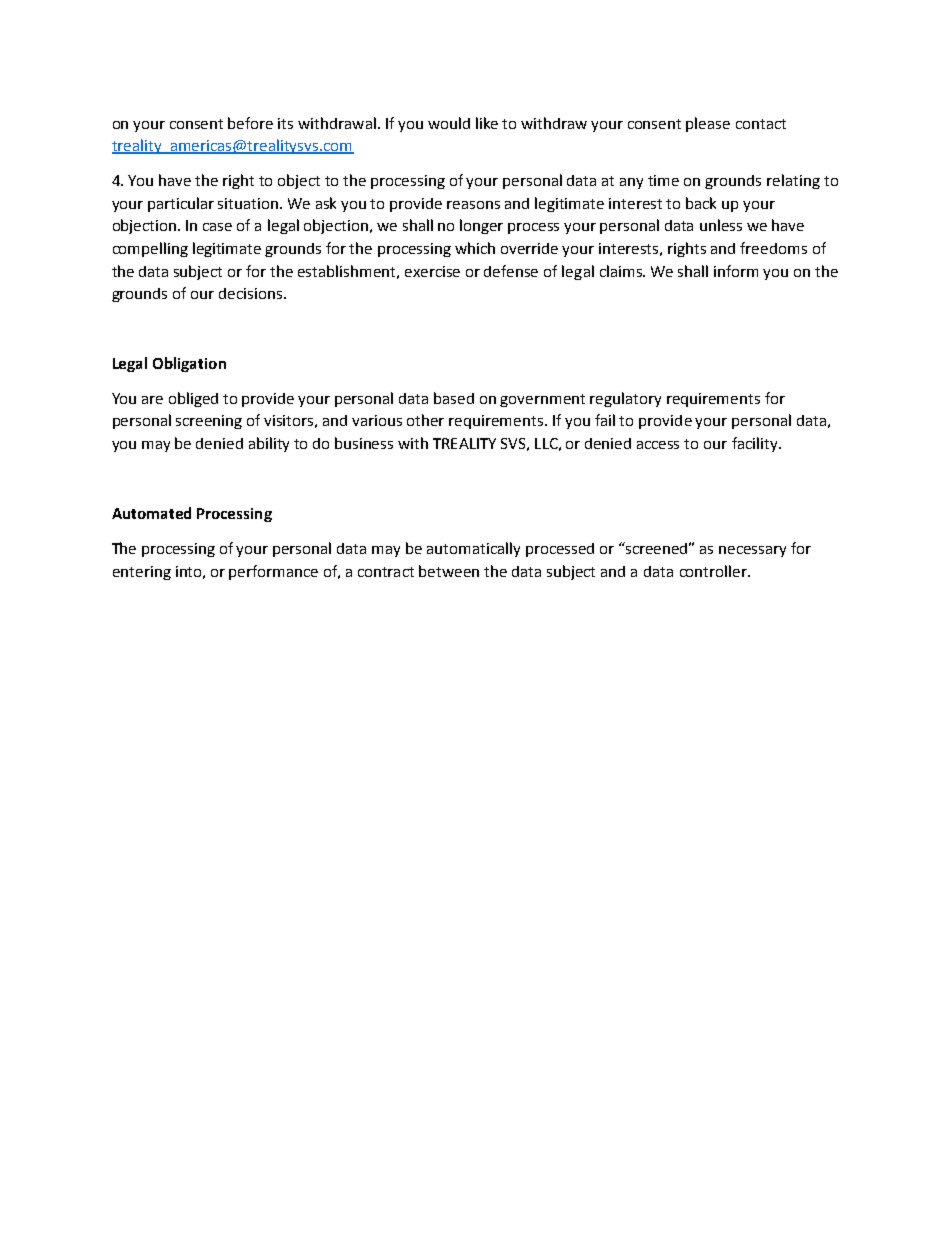  Describe the element at coordinates (273, 572) in the screenshot. I see `performance` at that location.
